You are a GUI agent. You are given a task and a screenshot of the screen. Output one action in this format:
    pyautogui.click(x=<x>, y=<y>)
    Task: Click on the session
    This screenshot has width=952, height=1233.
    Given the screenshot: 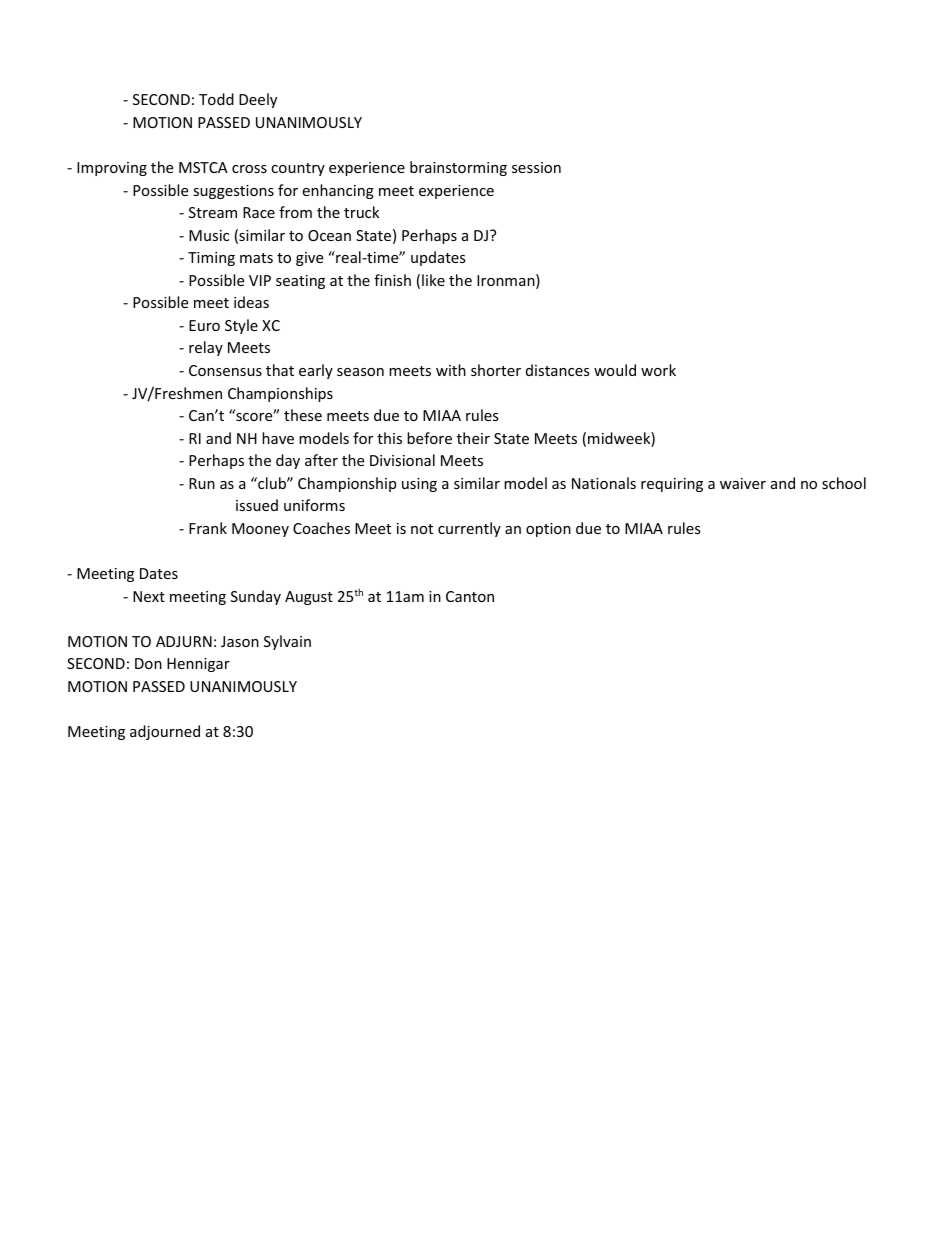 What is the action you would take?
    pyautogui.click(x=536, y=167)
